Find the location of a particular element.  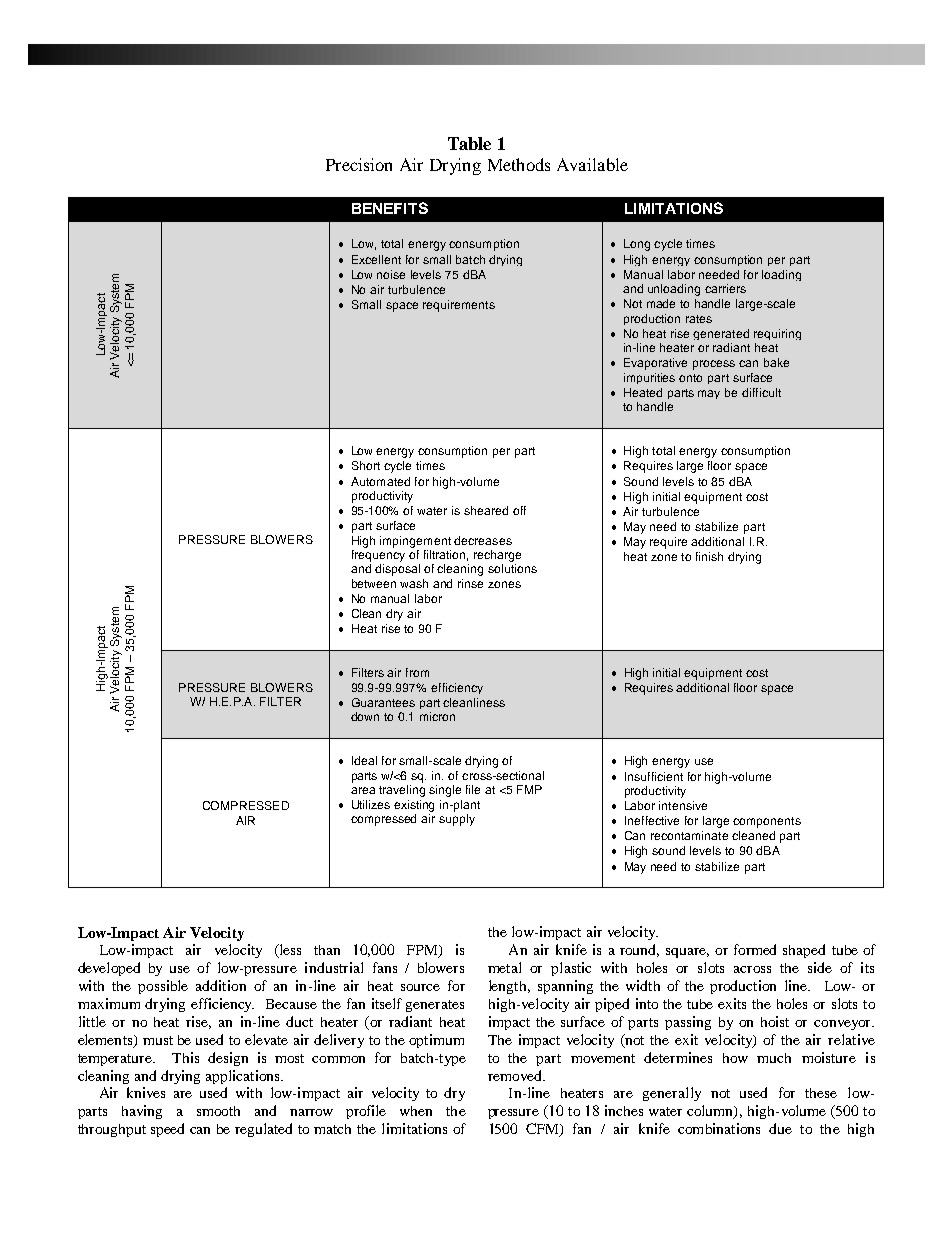

Precision is located at coordinates (359, 164).
